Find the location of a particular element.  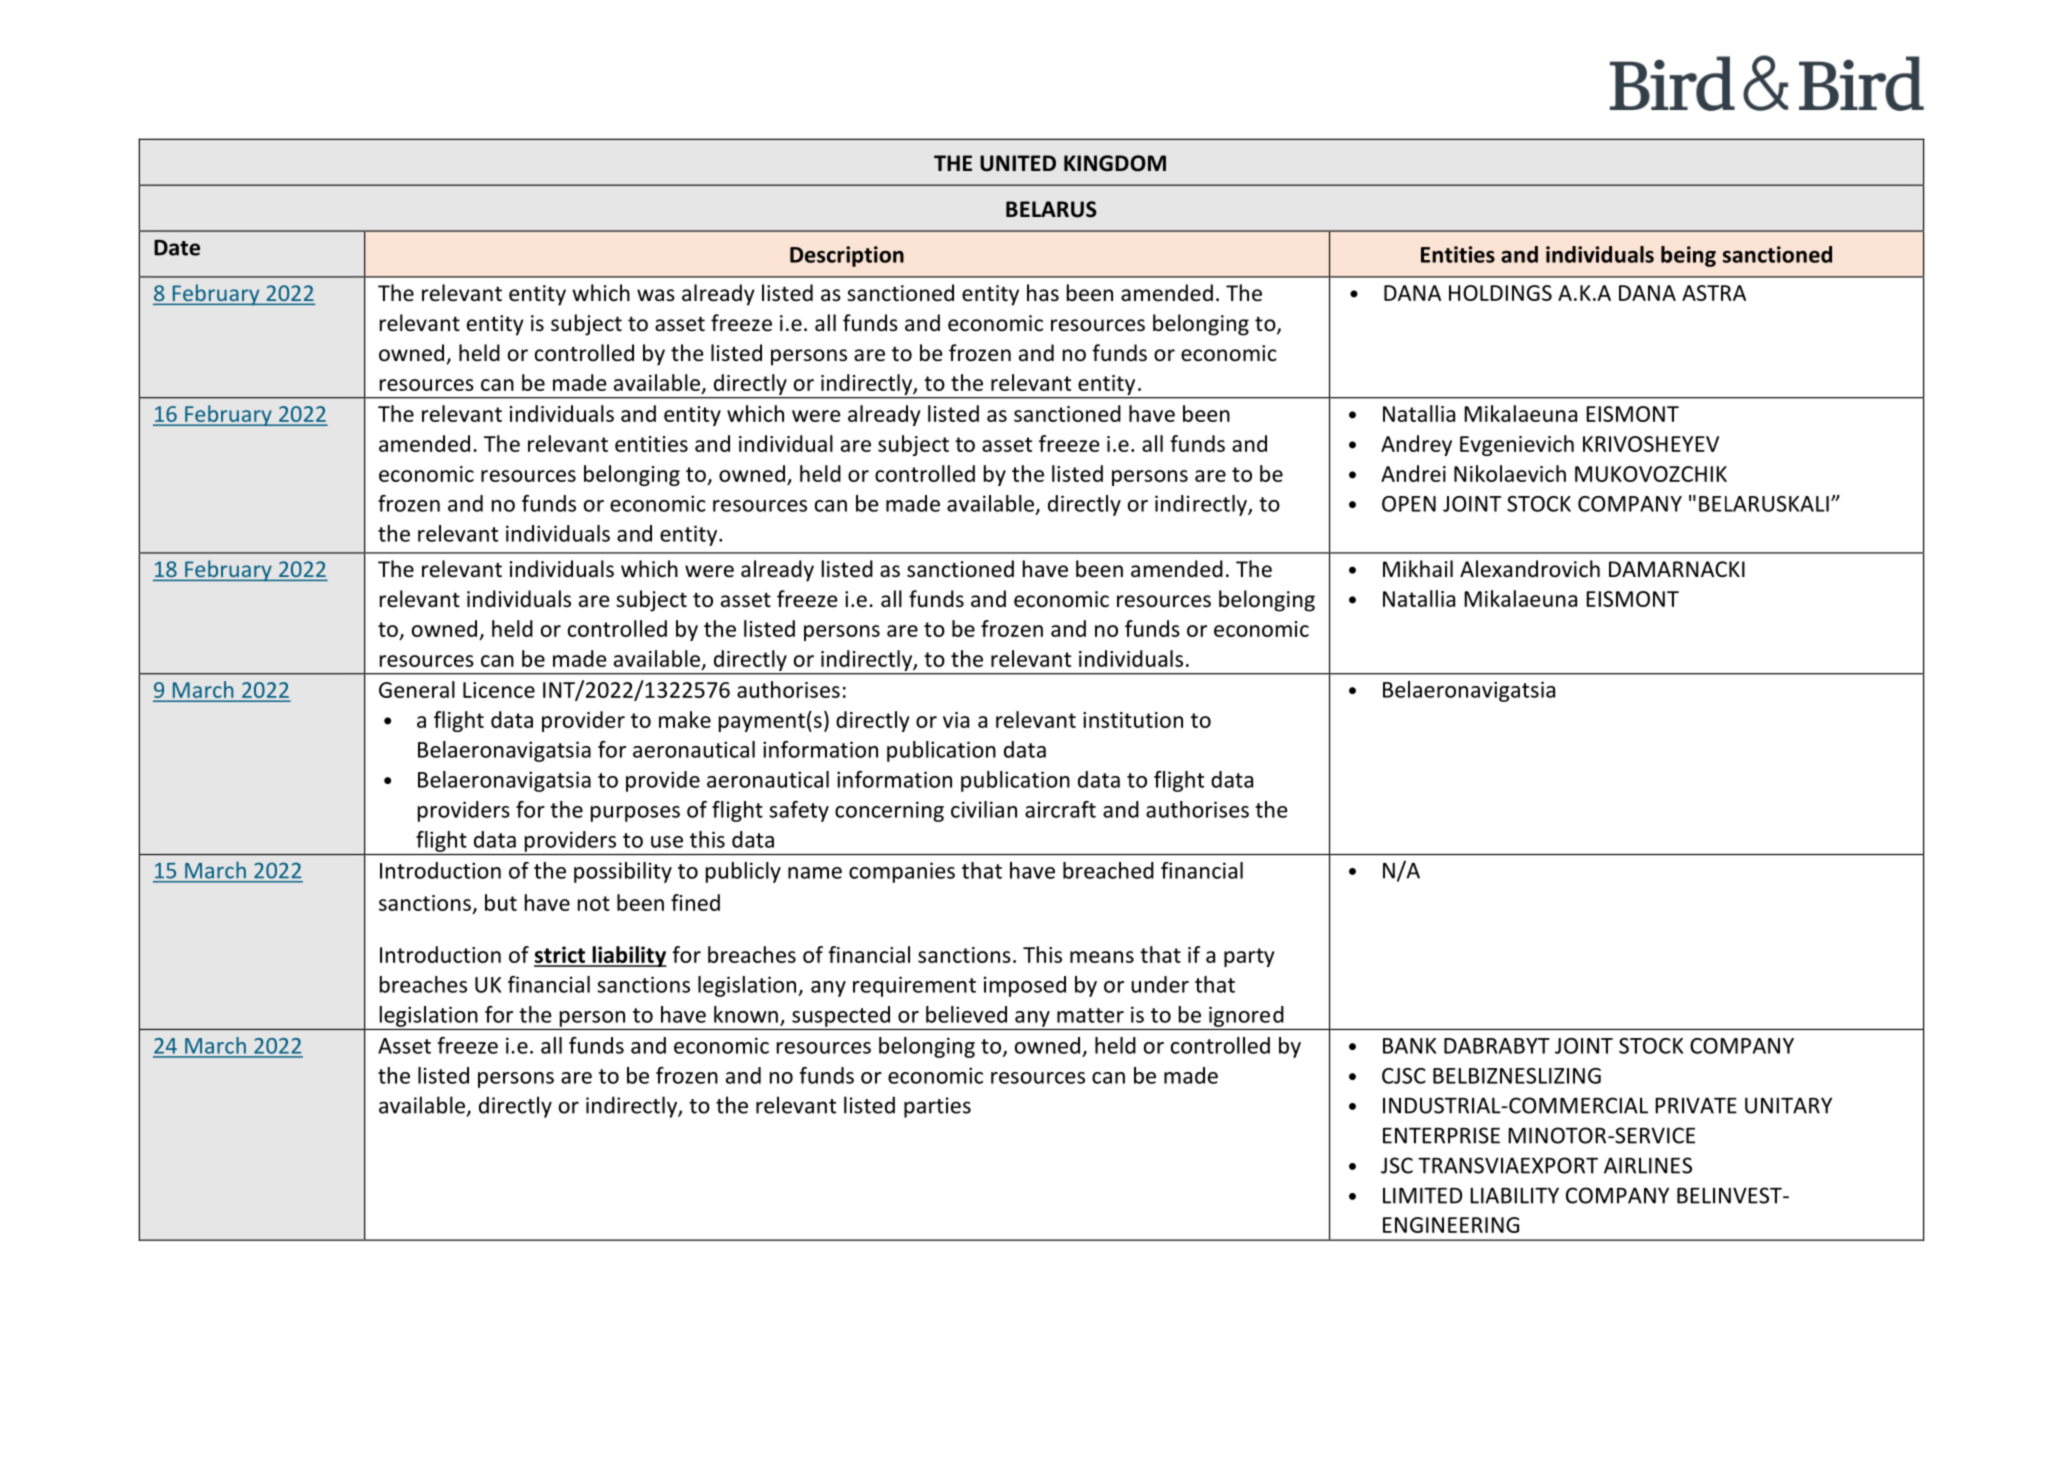

parties is located at coordinates (937, 1107).
